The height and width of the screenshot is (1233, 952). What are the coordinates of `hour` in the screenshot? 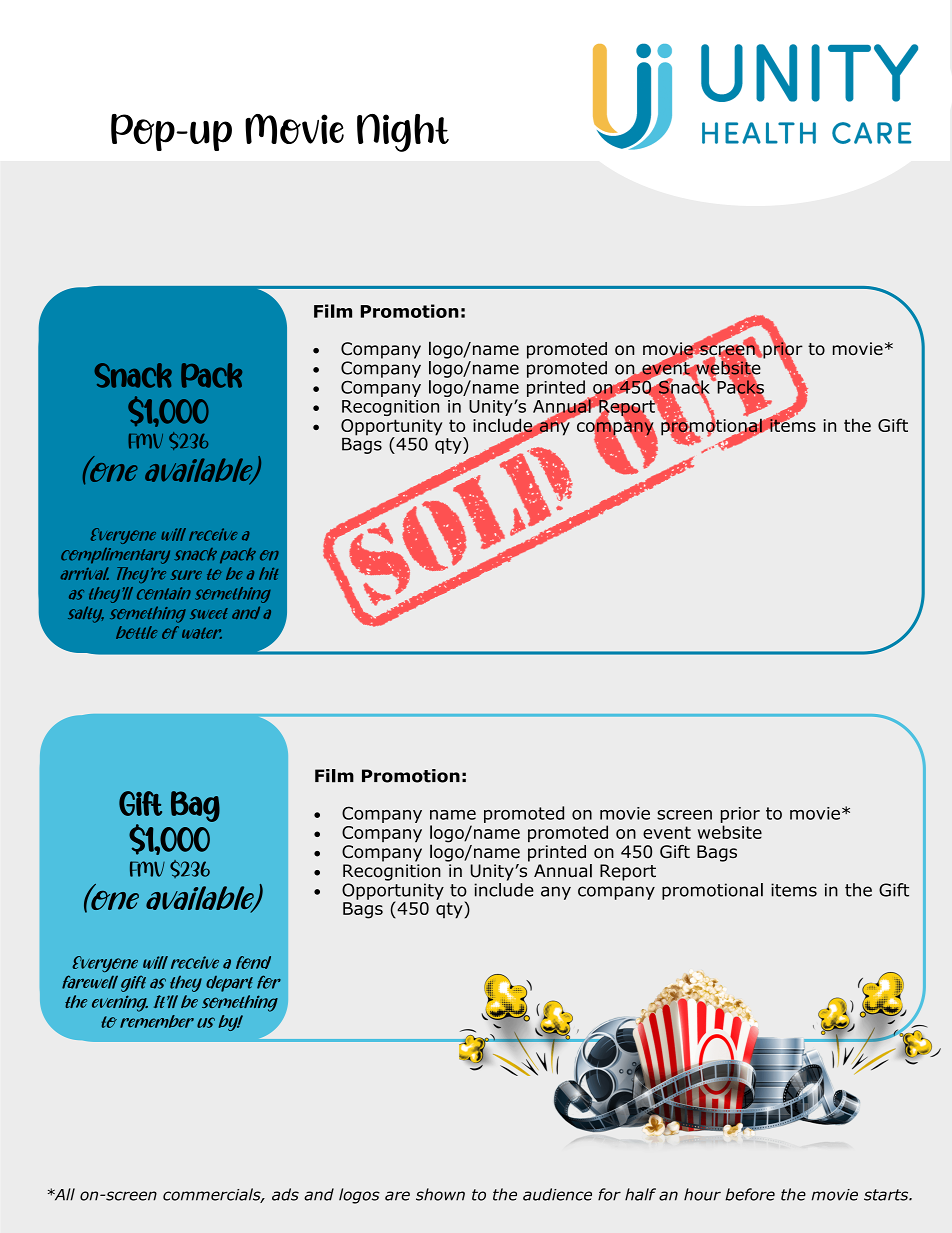 It's located at (702, 1194).
